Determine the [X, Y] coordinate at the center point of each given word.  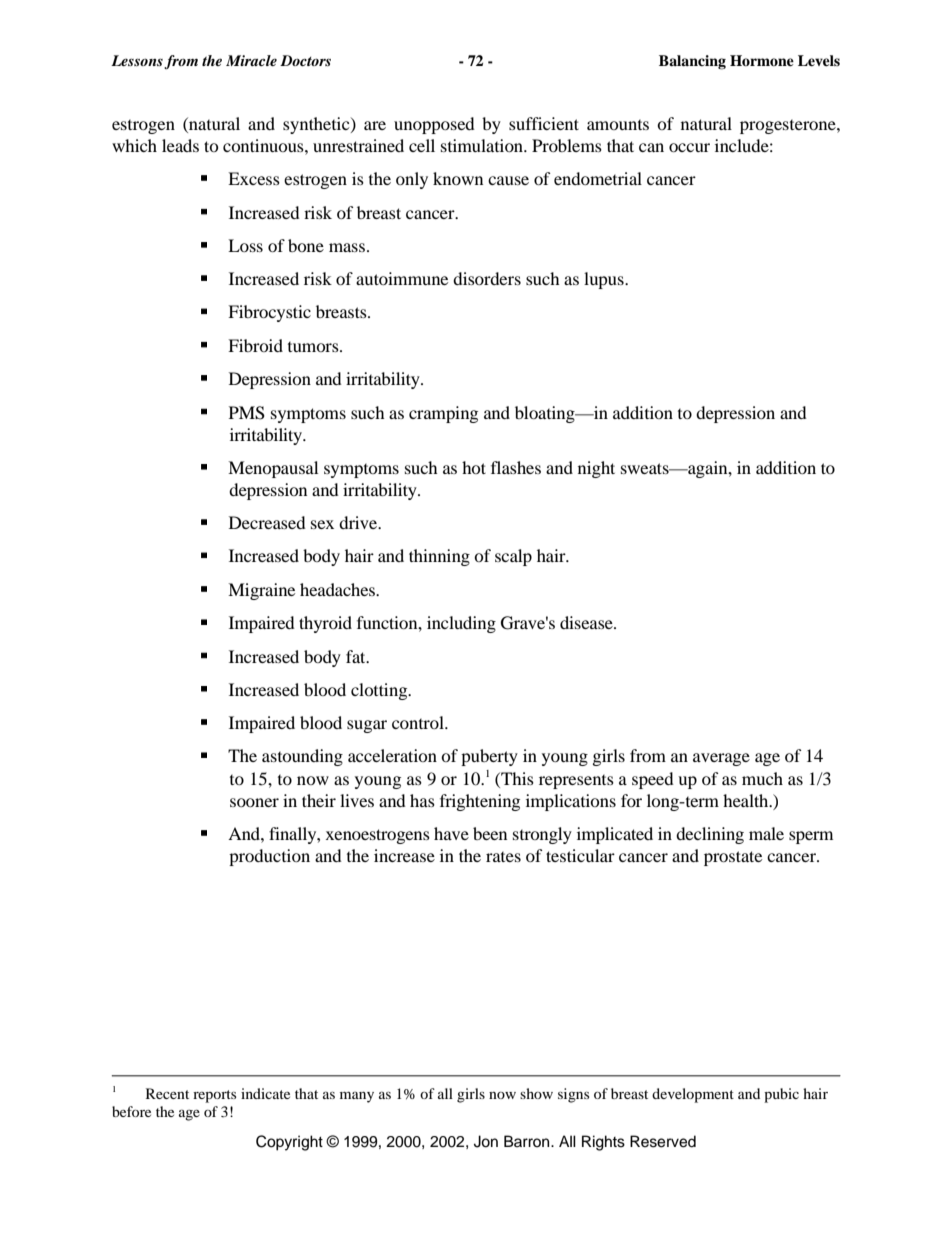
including [461, 624]
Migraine [261, 591]
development [693, 1095]
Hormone [762, 60]
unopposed [434, 125]
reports [214, 1096]
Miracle [251, 60]
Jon [486, 1141]
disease [587, 622]
